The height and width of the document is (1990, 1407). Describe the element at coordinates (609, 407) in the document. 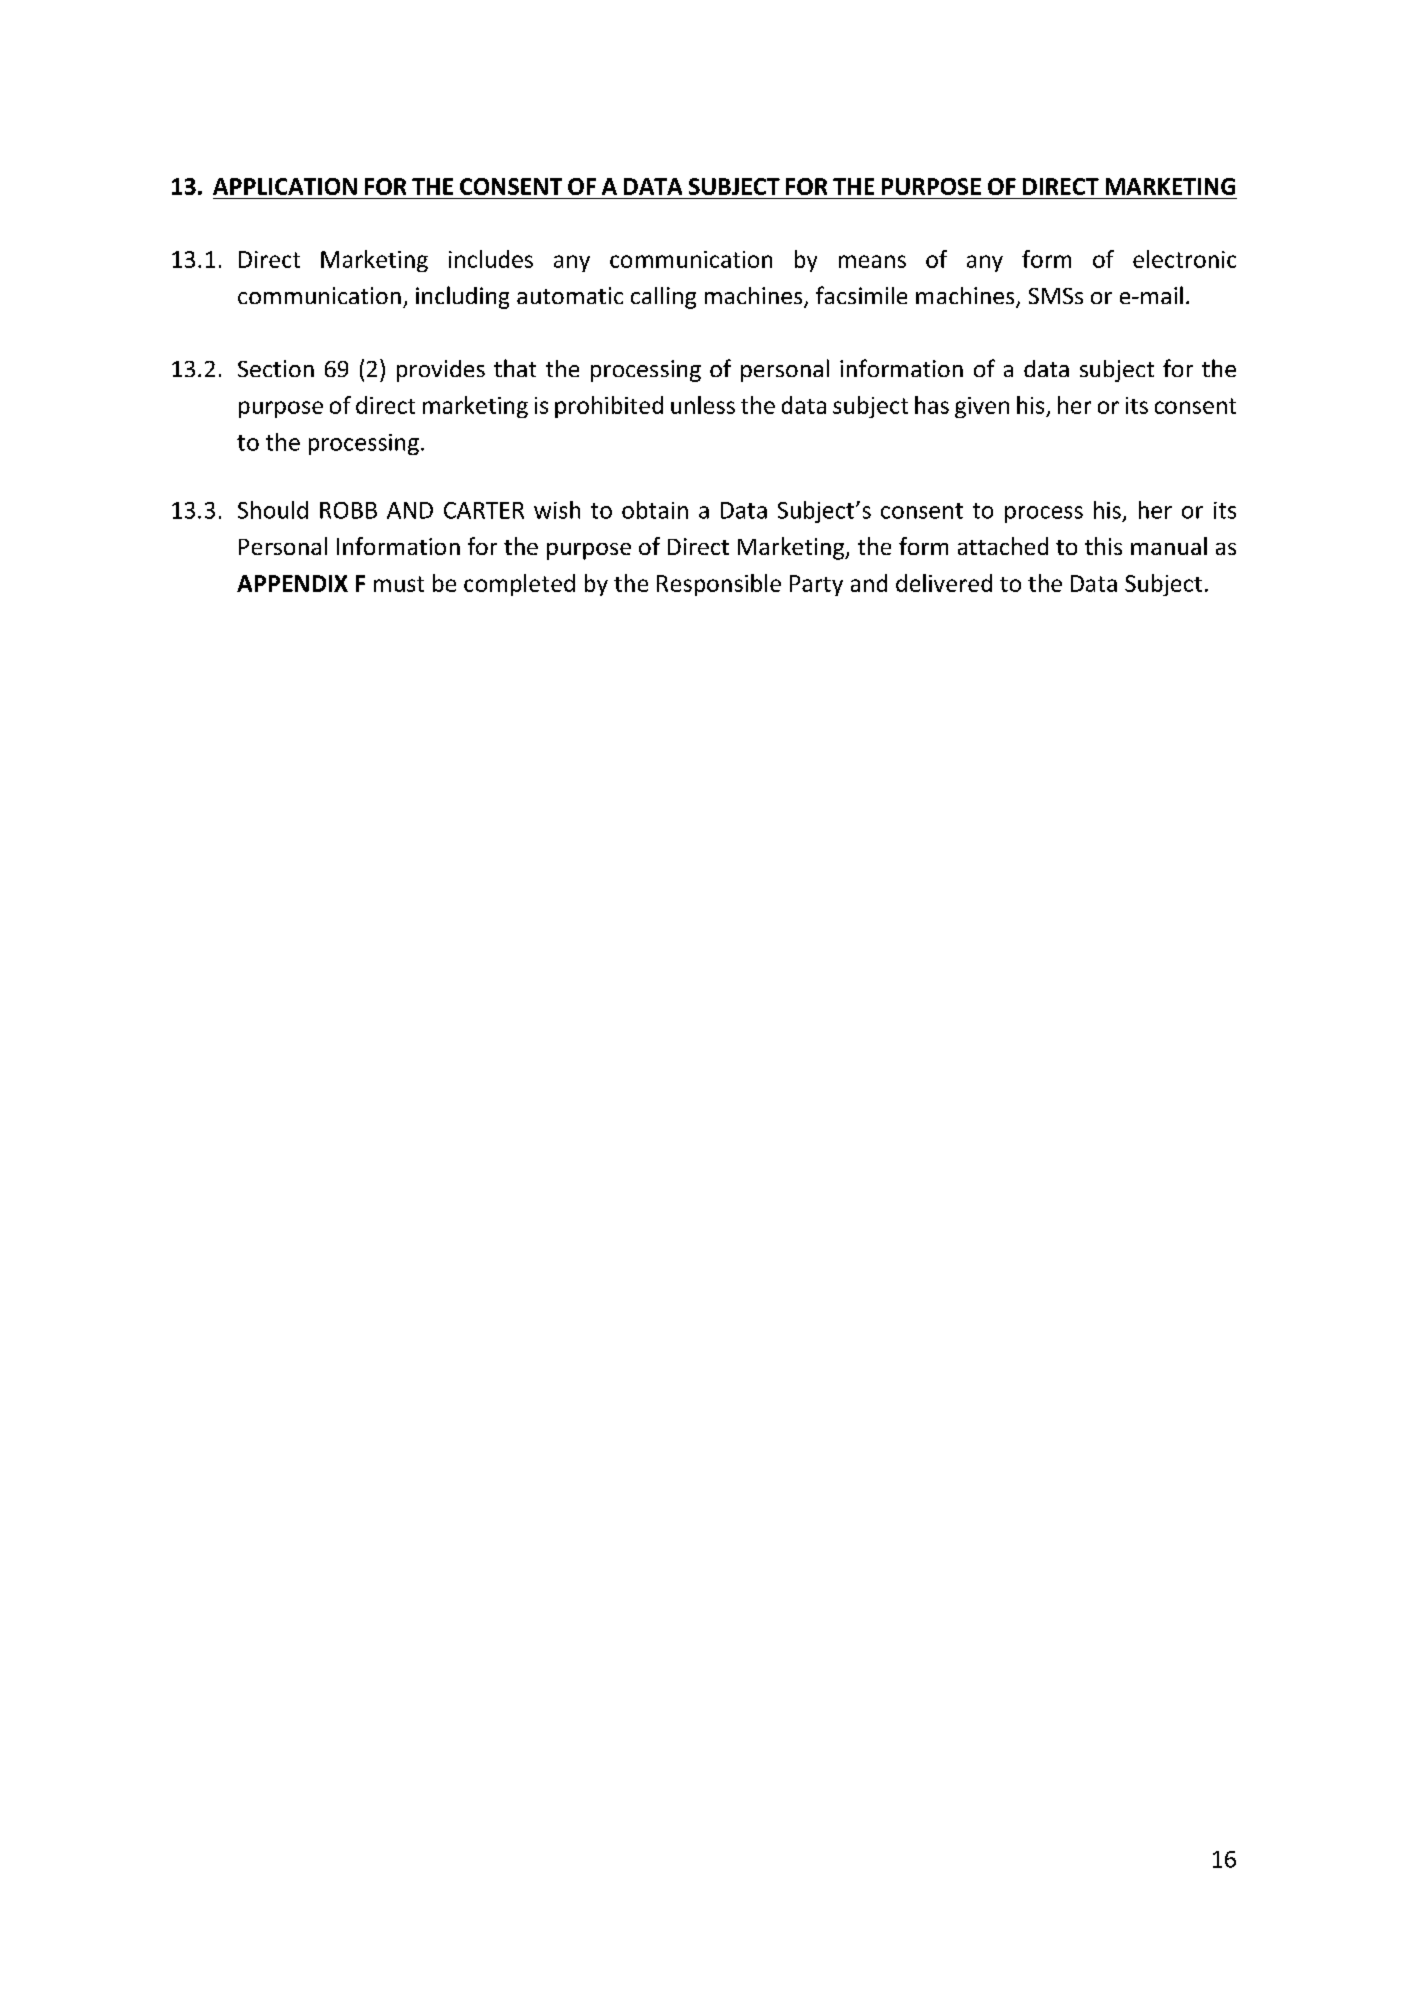

I see `prohibited` at that location.
